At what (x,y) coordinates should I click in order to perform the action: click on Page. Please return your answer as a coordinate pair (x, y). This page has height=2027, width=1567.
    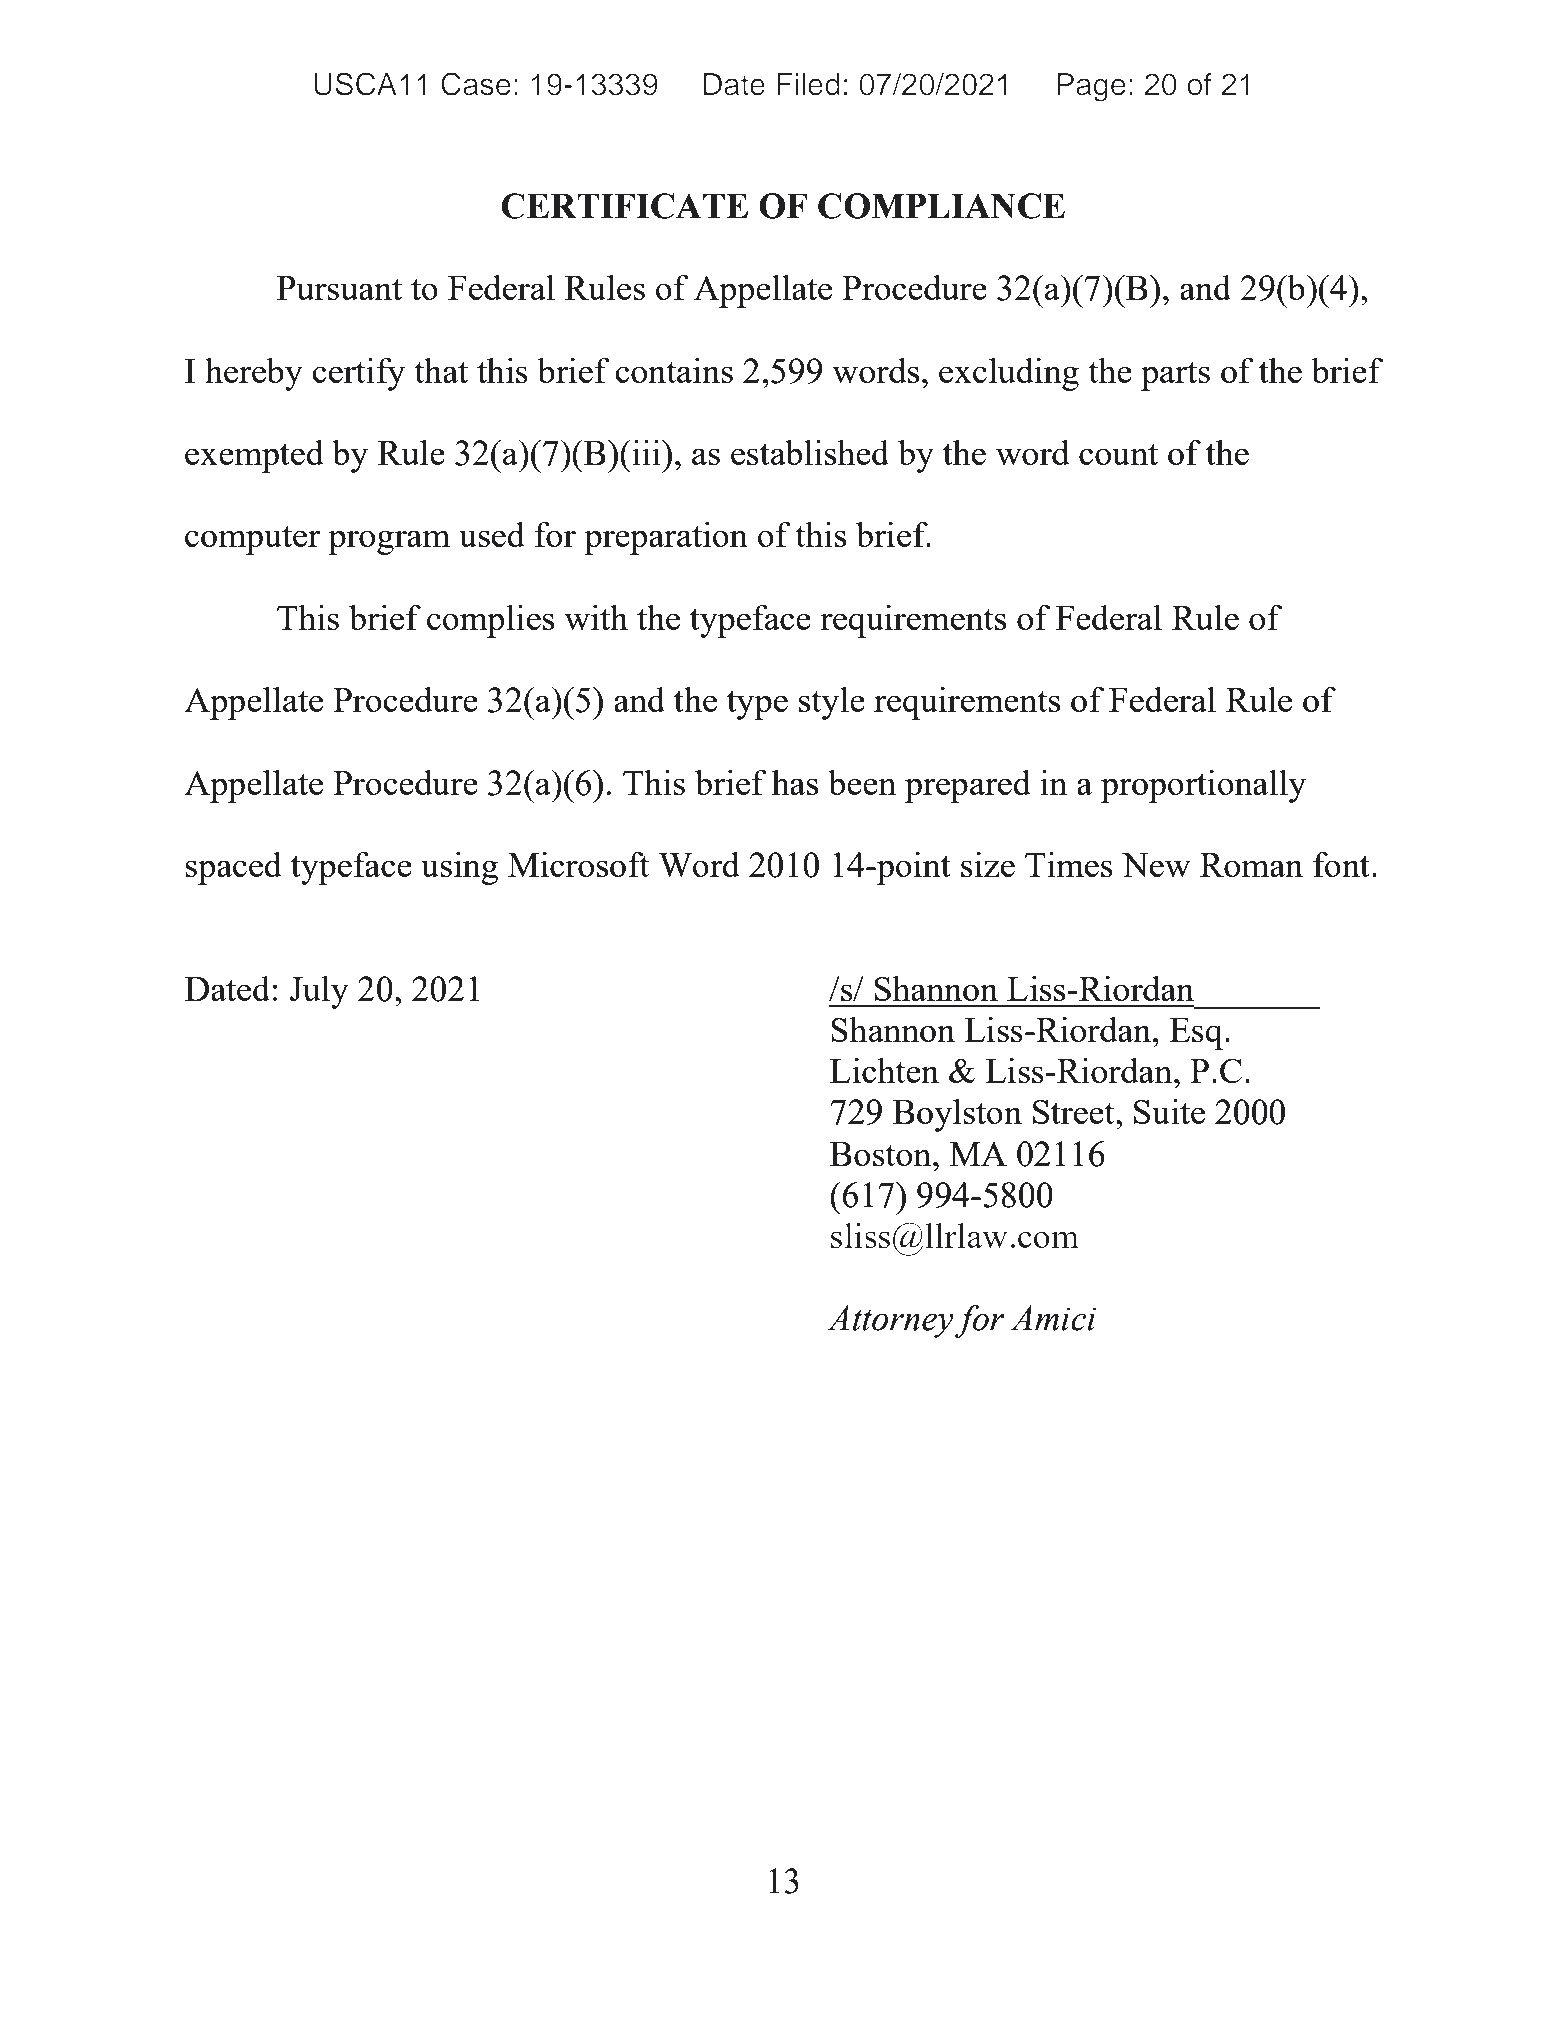
    Looking at the image, I should click on (1091, 87).
